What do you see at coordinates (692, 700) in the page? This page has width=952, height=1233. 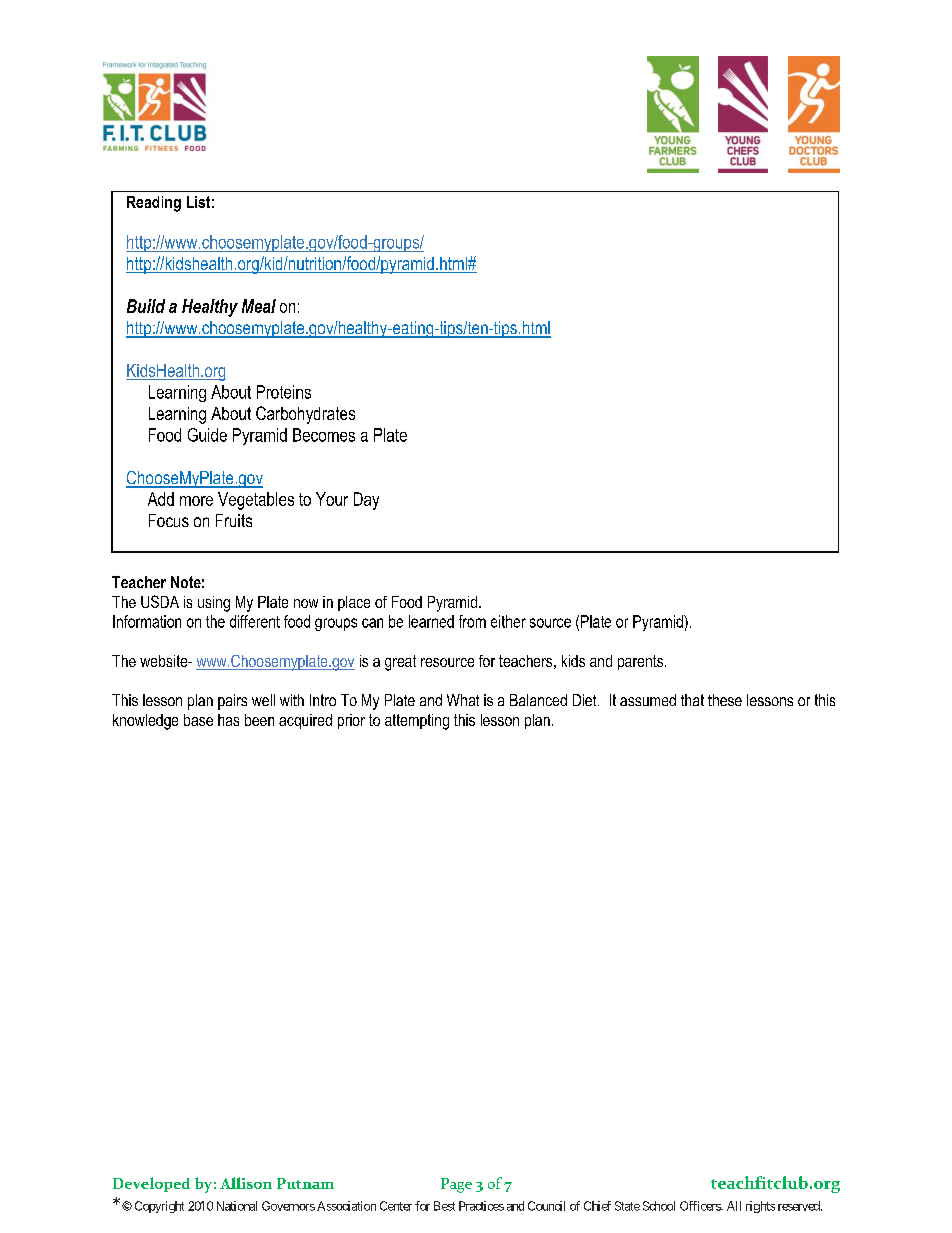 I see `that` at bounding box center [692, 700].
